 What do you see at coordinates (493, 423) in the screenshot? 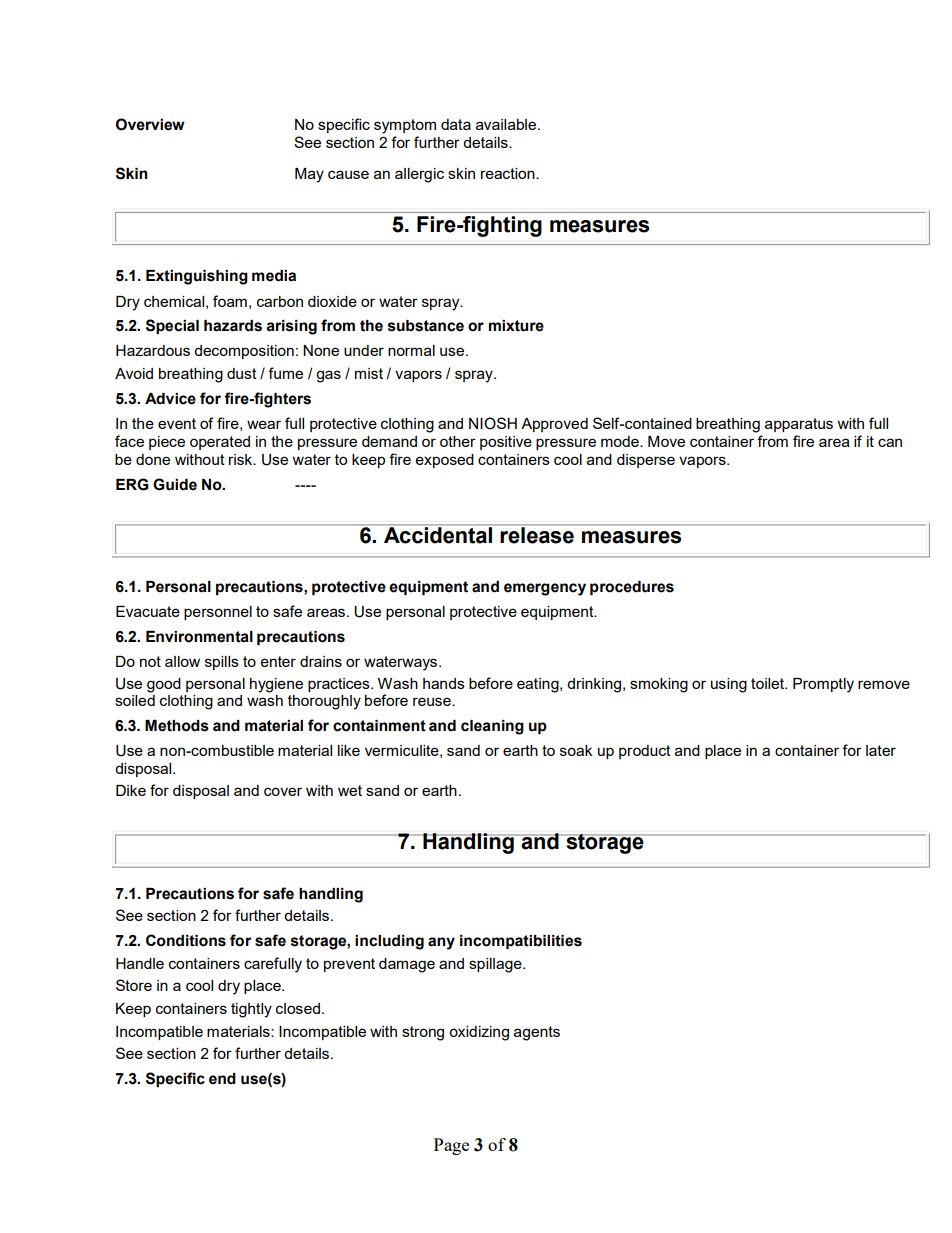
I see `NIOSH` at bounding box center [493, 423].
